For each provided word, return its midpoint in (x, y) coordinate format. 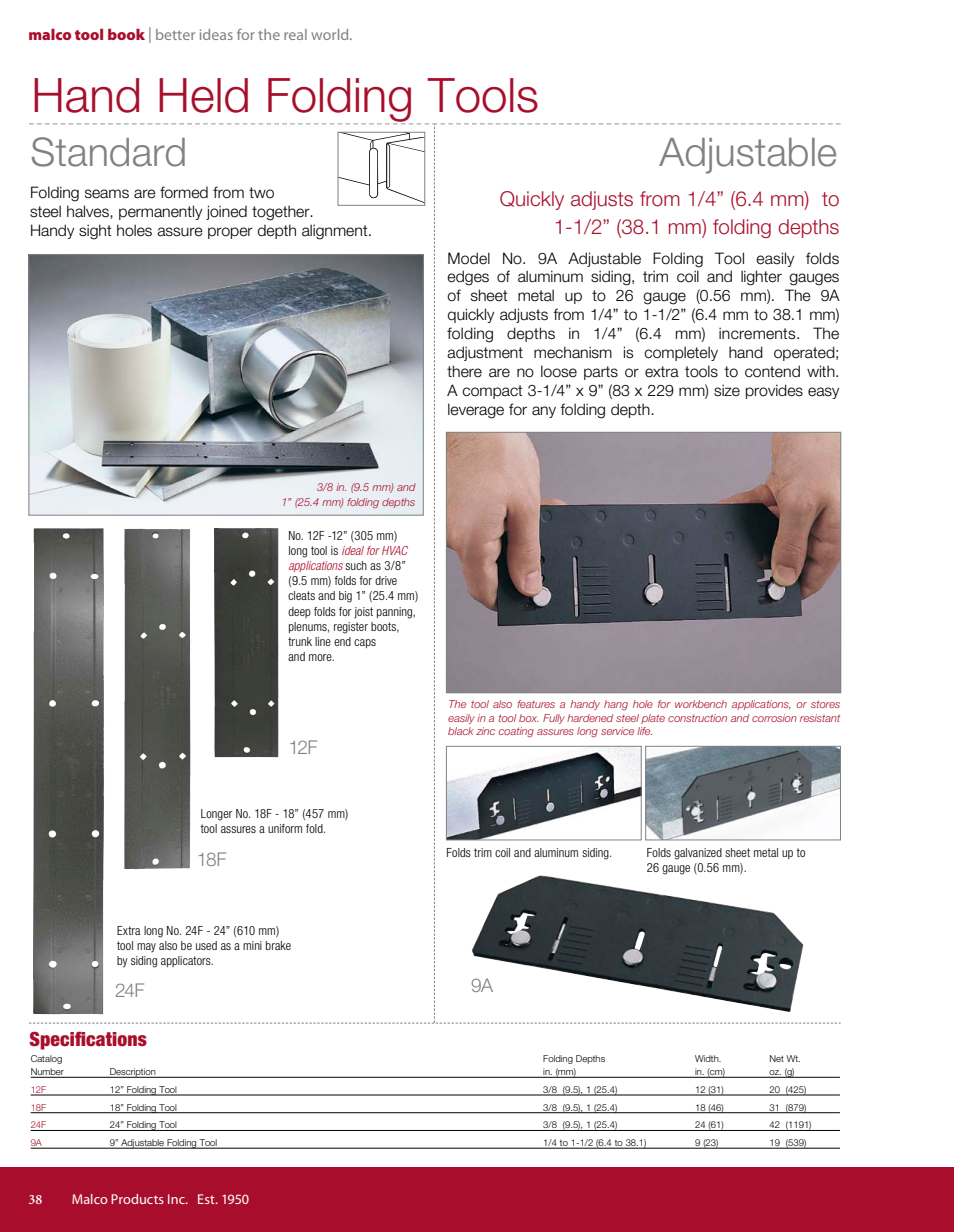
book (126, 34)
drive (386, 580)
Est (207, 1199)
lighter (761, 278)
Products (137, 1199)
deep (299, 612)
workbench (701, 704)
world (331, 34)
